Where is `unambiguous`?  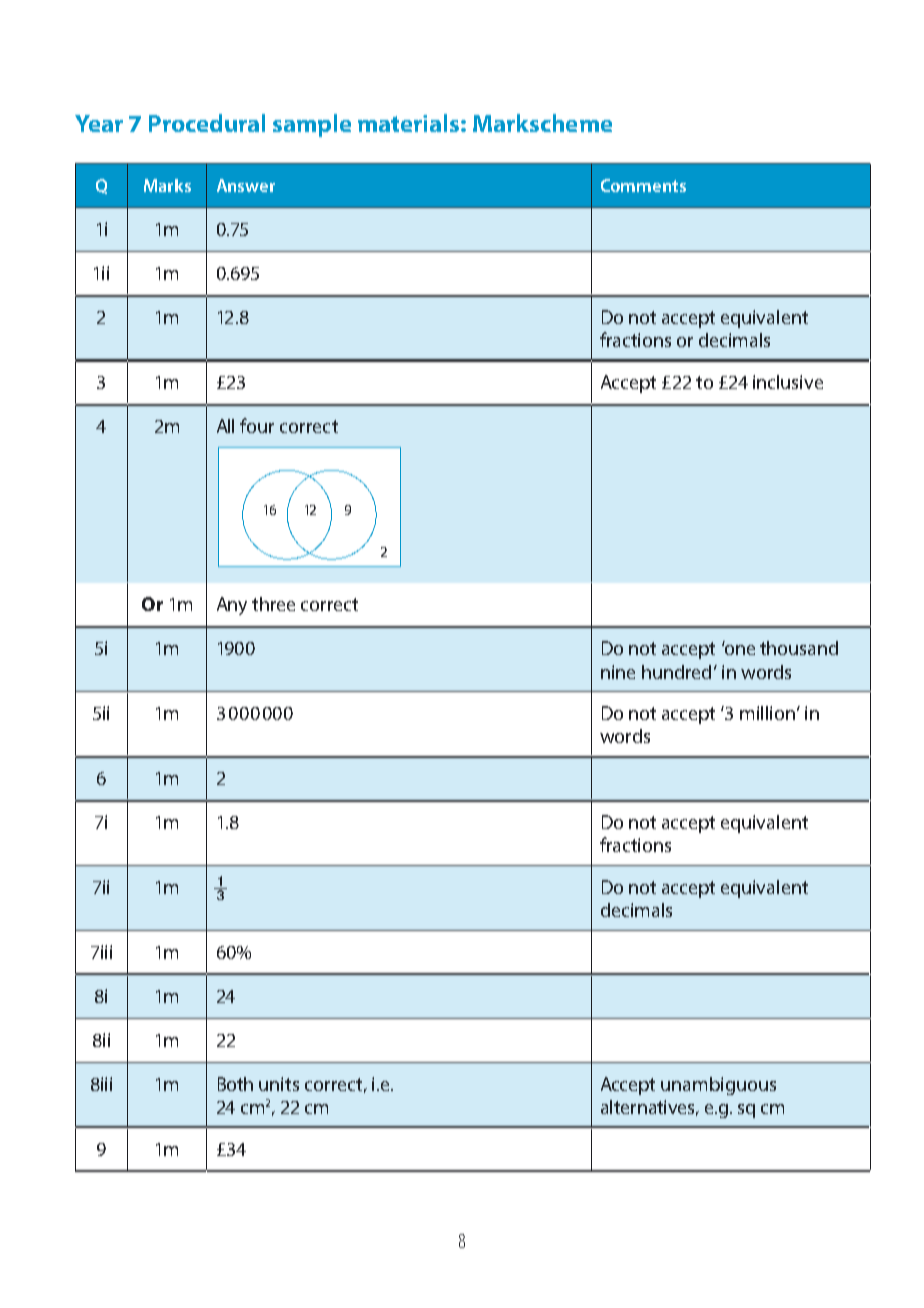
unambiguous is located at coordinates (718, 1086).
